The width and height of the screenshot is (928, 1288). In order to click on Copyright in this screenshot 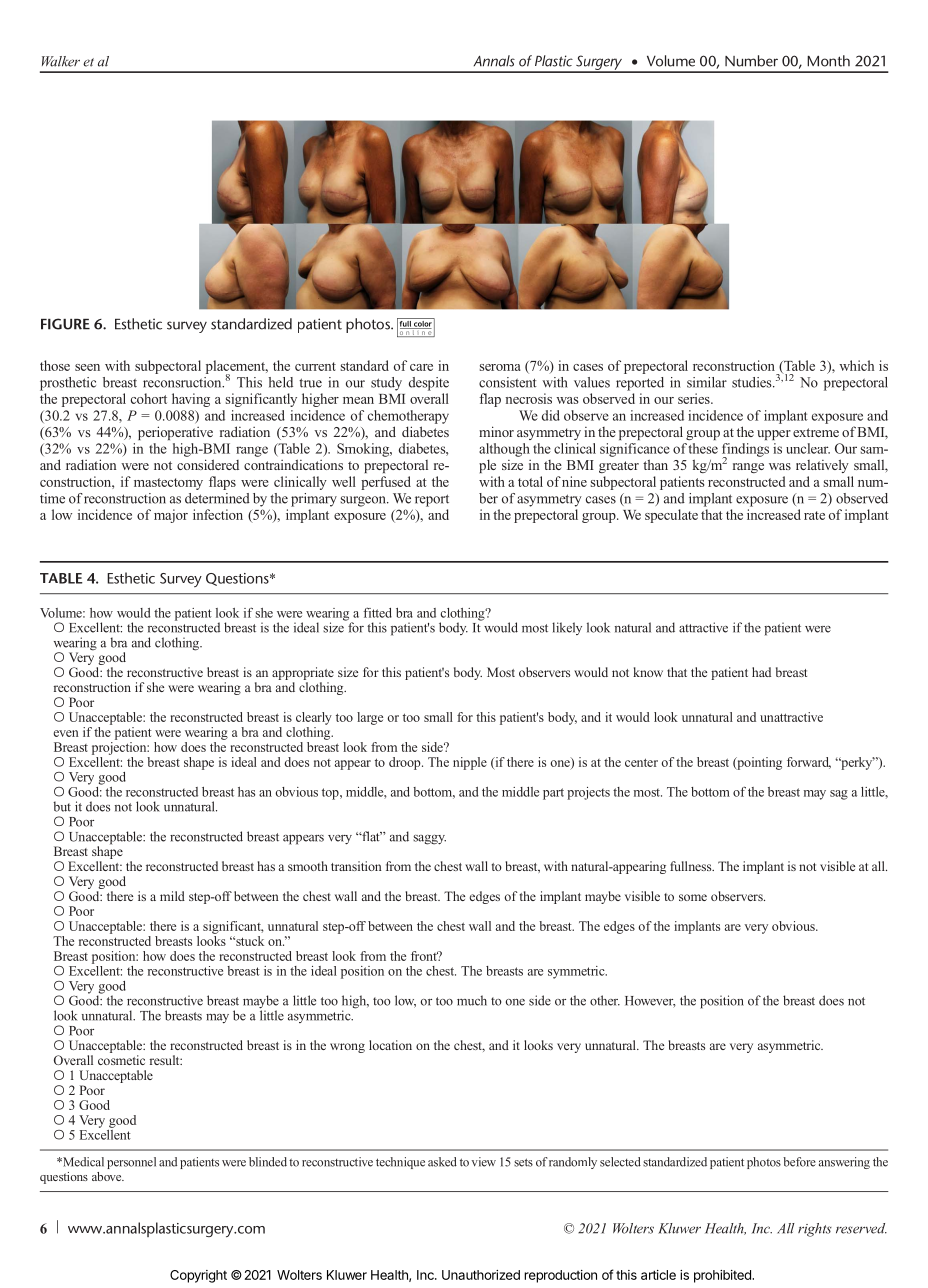, I will do `click(198, 1276)`.
